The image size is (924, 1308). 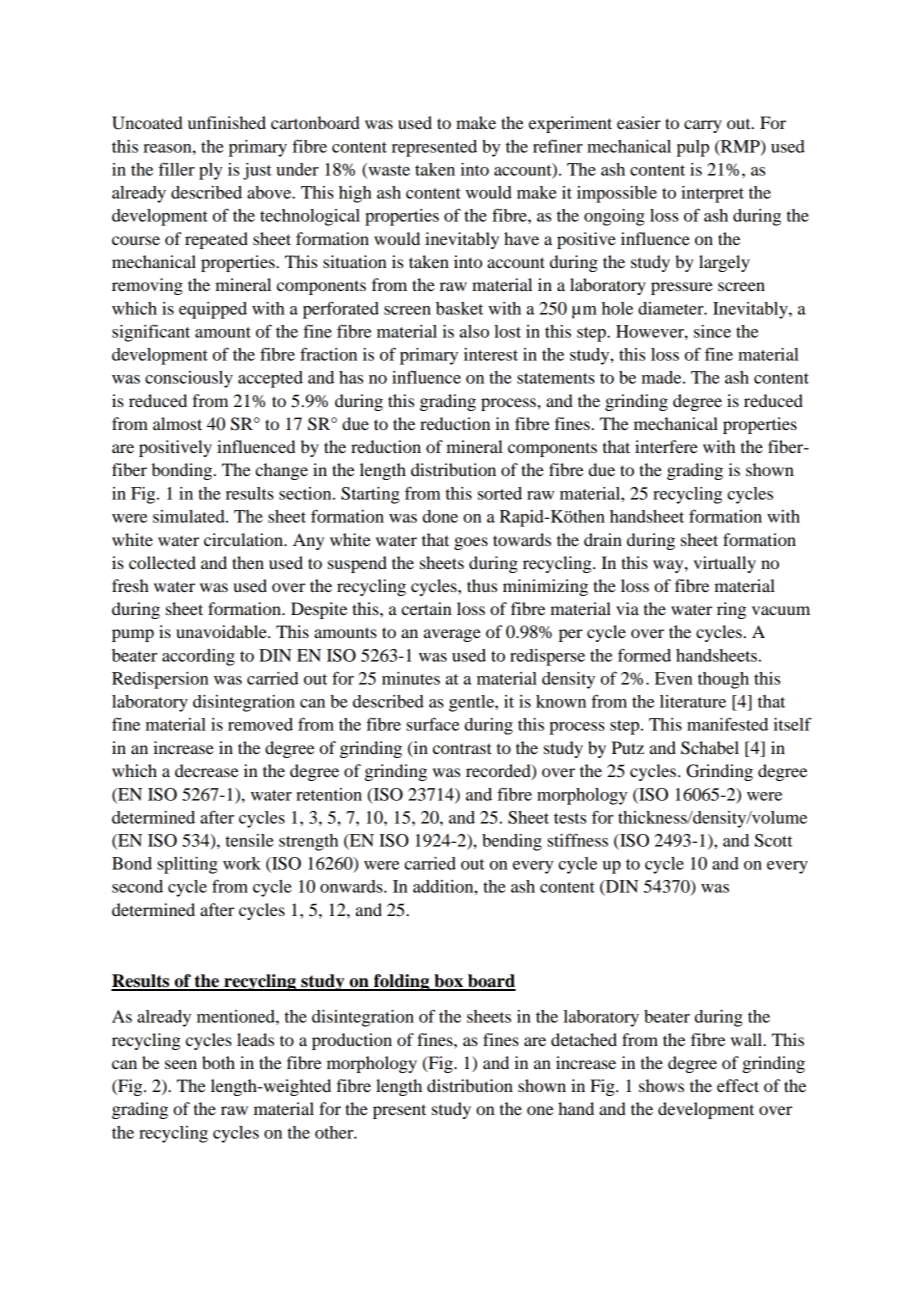 I want to click on experiment, so click(x=570, y=124).
